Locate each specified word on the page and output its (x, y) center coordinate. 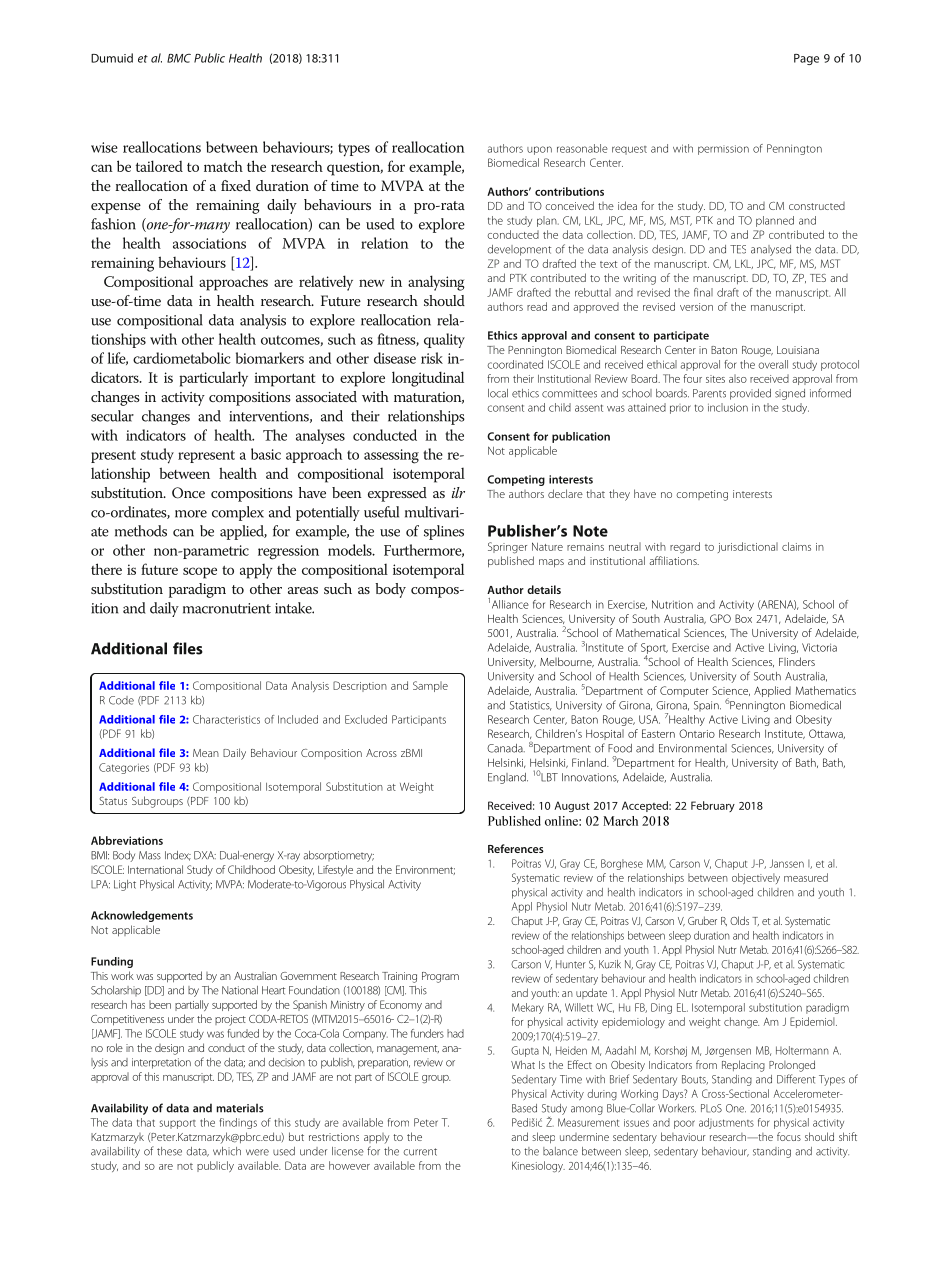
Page (806, 59)
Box (743, 618)
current (420, 1152)
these (169, 1151)
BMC (179, 58)
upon (539, 150)
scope (200, 573)
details (544, 589)
